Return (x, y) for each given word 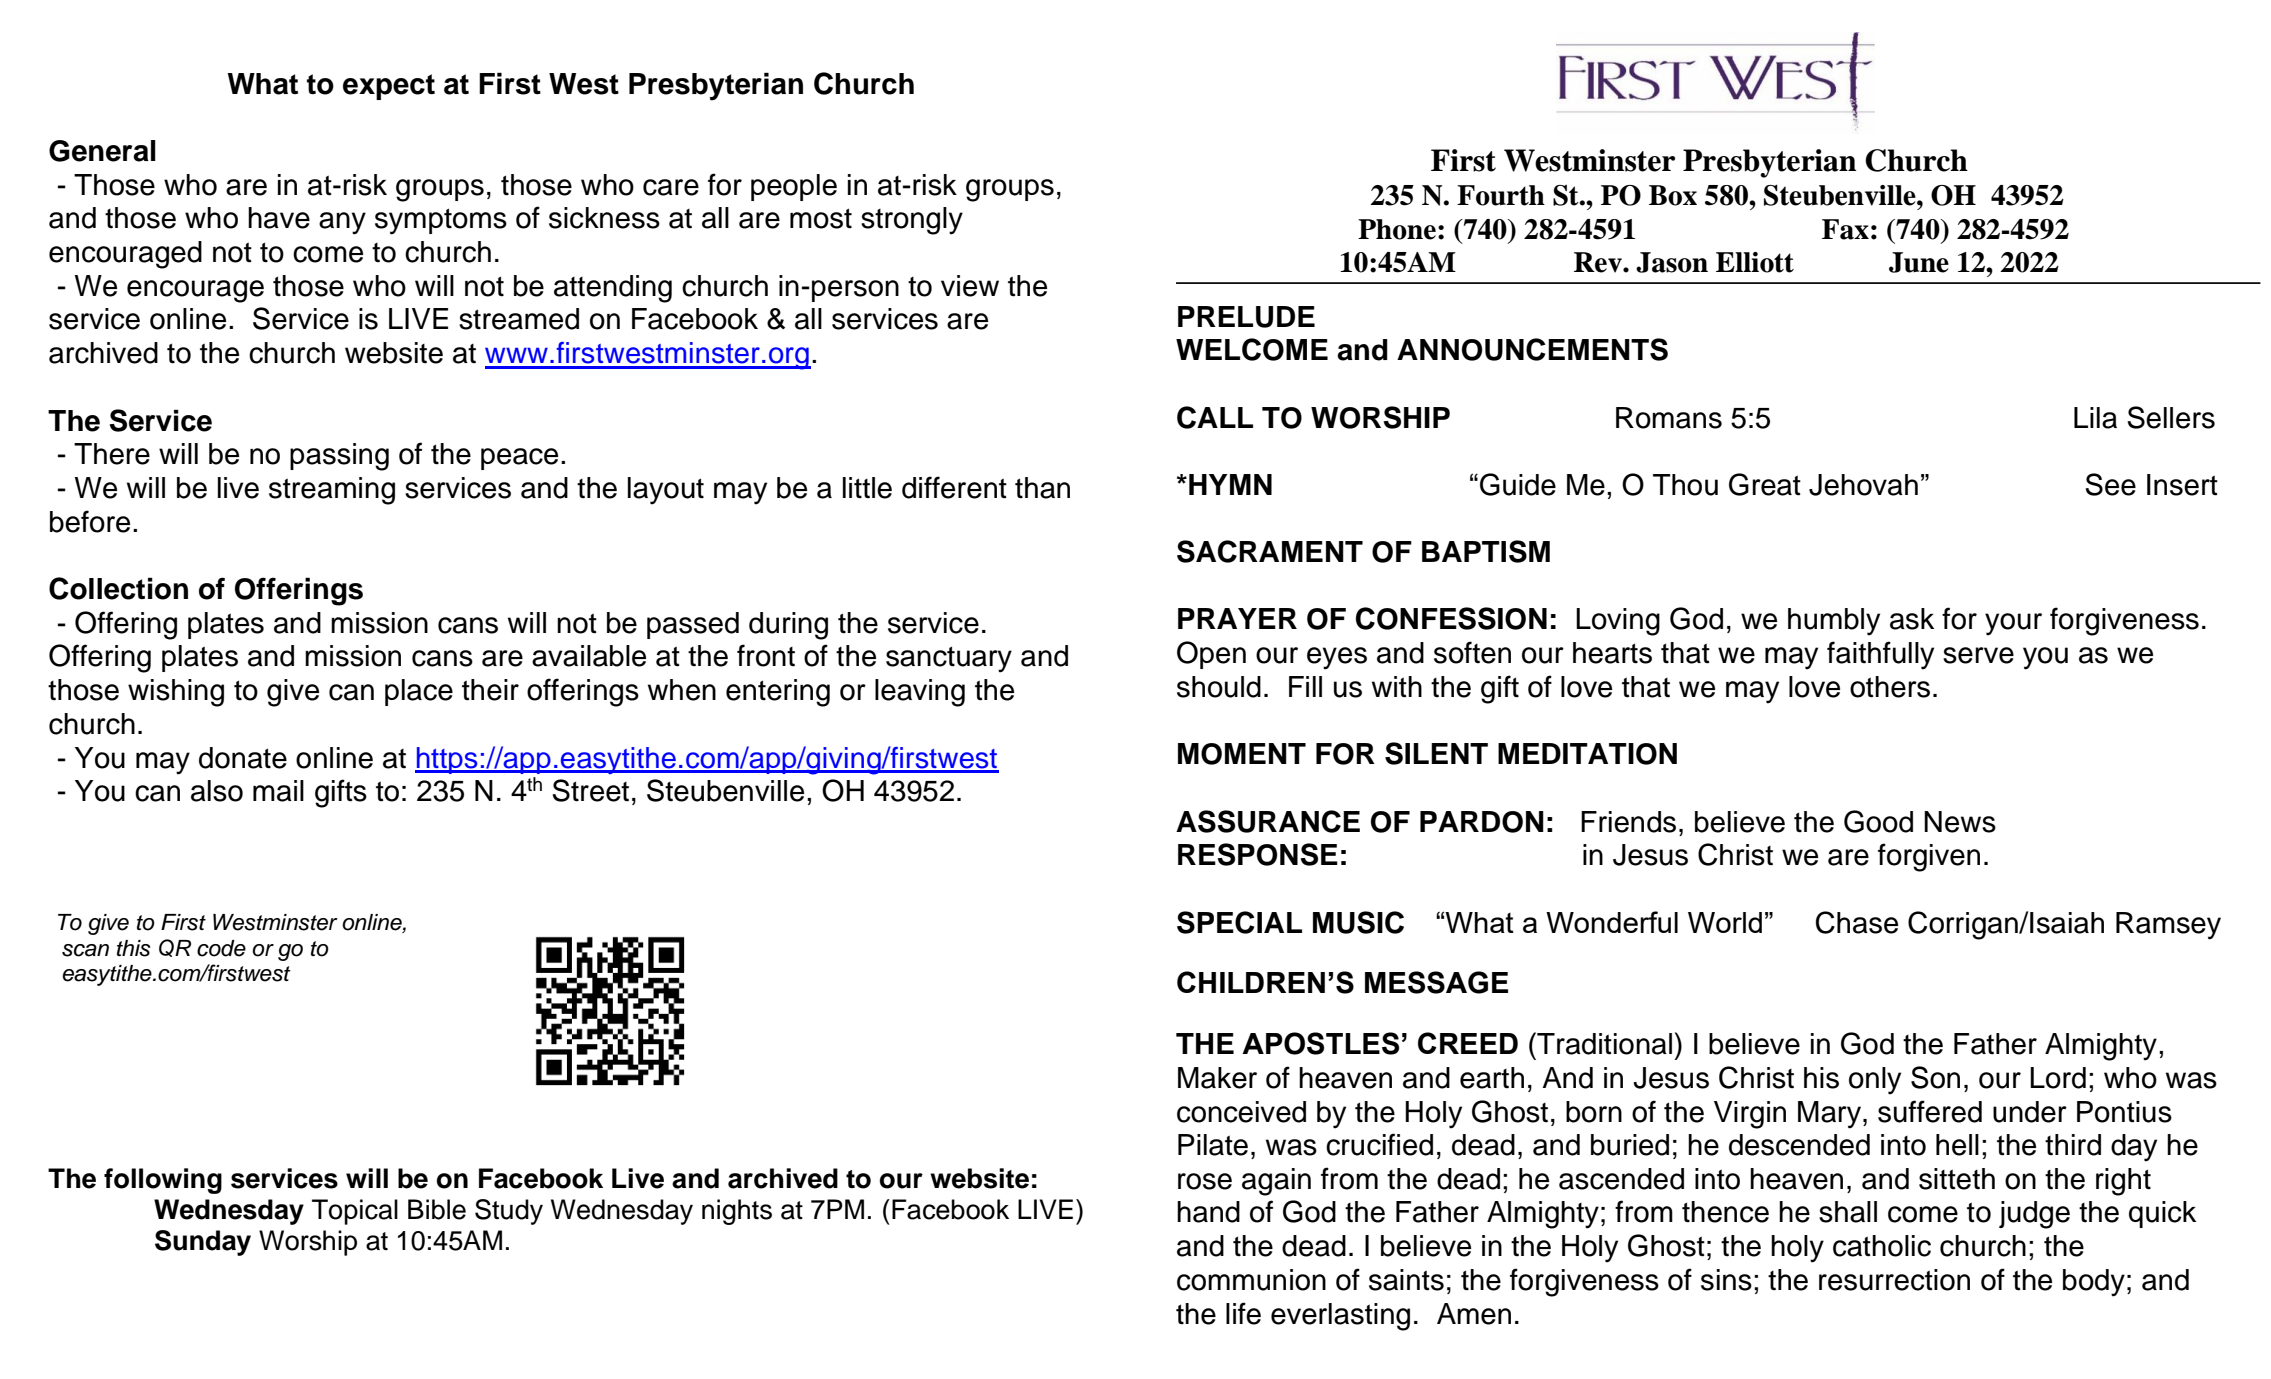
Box (1673, 195)
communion (1251, 1280)
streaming (332, 491)
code (221, 948)
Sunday (203, 1243)
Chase (1857, 922)
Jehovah (1863, 485)
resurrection (1894, 1280)
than (1042, 488)
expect (389, 87)
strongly (912, 221)
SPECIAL (1239, 922)
